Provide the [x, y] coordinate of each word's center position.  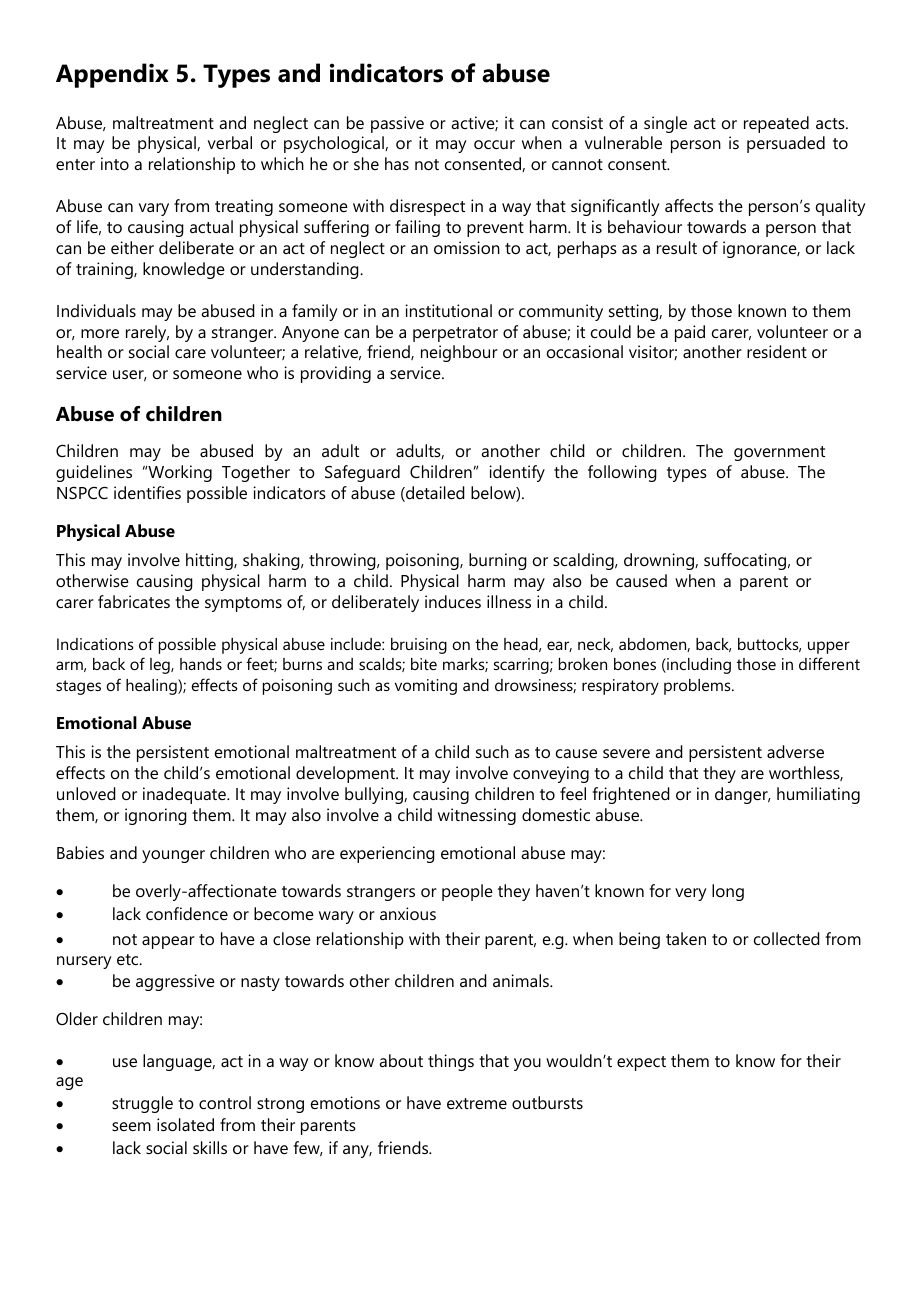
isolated [185, 1124]
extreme [477, 1103]
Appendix [112, 75]
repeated [776, 124]
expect [641, 1063]
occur [494, 144]
